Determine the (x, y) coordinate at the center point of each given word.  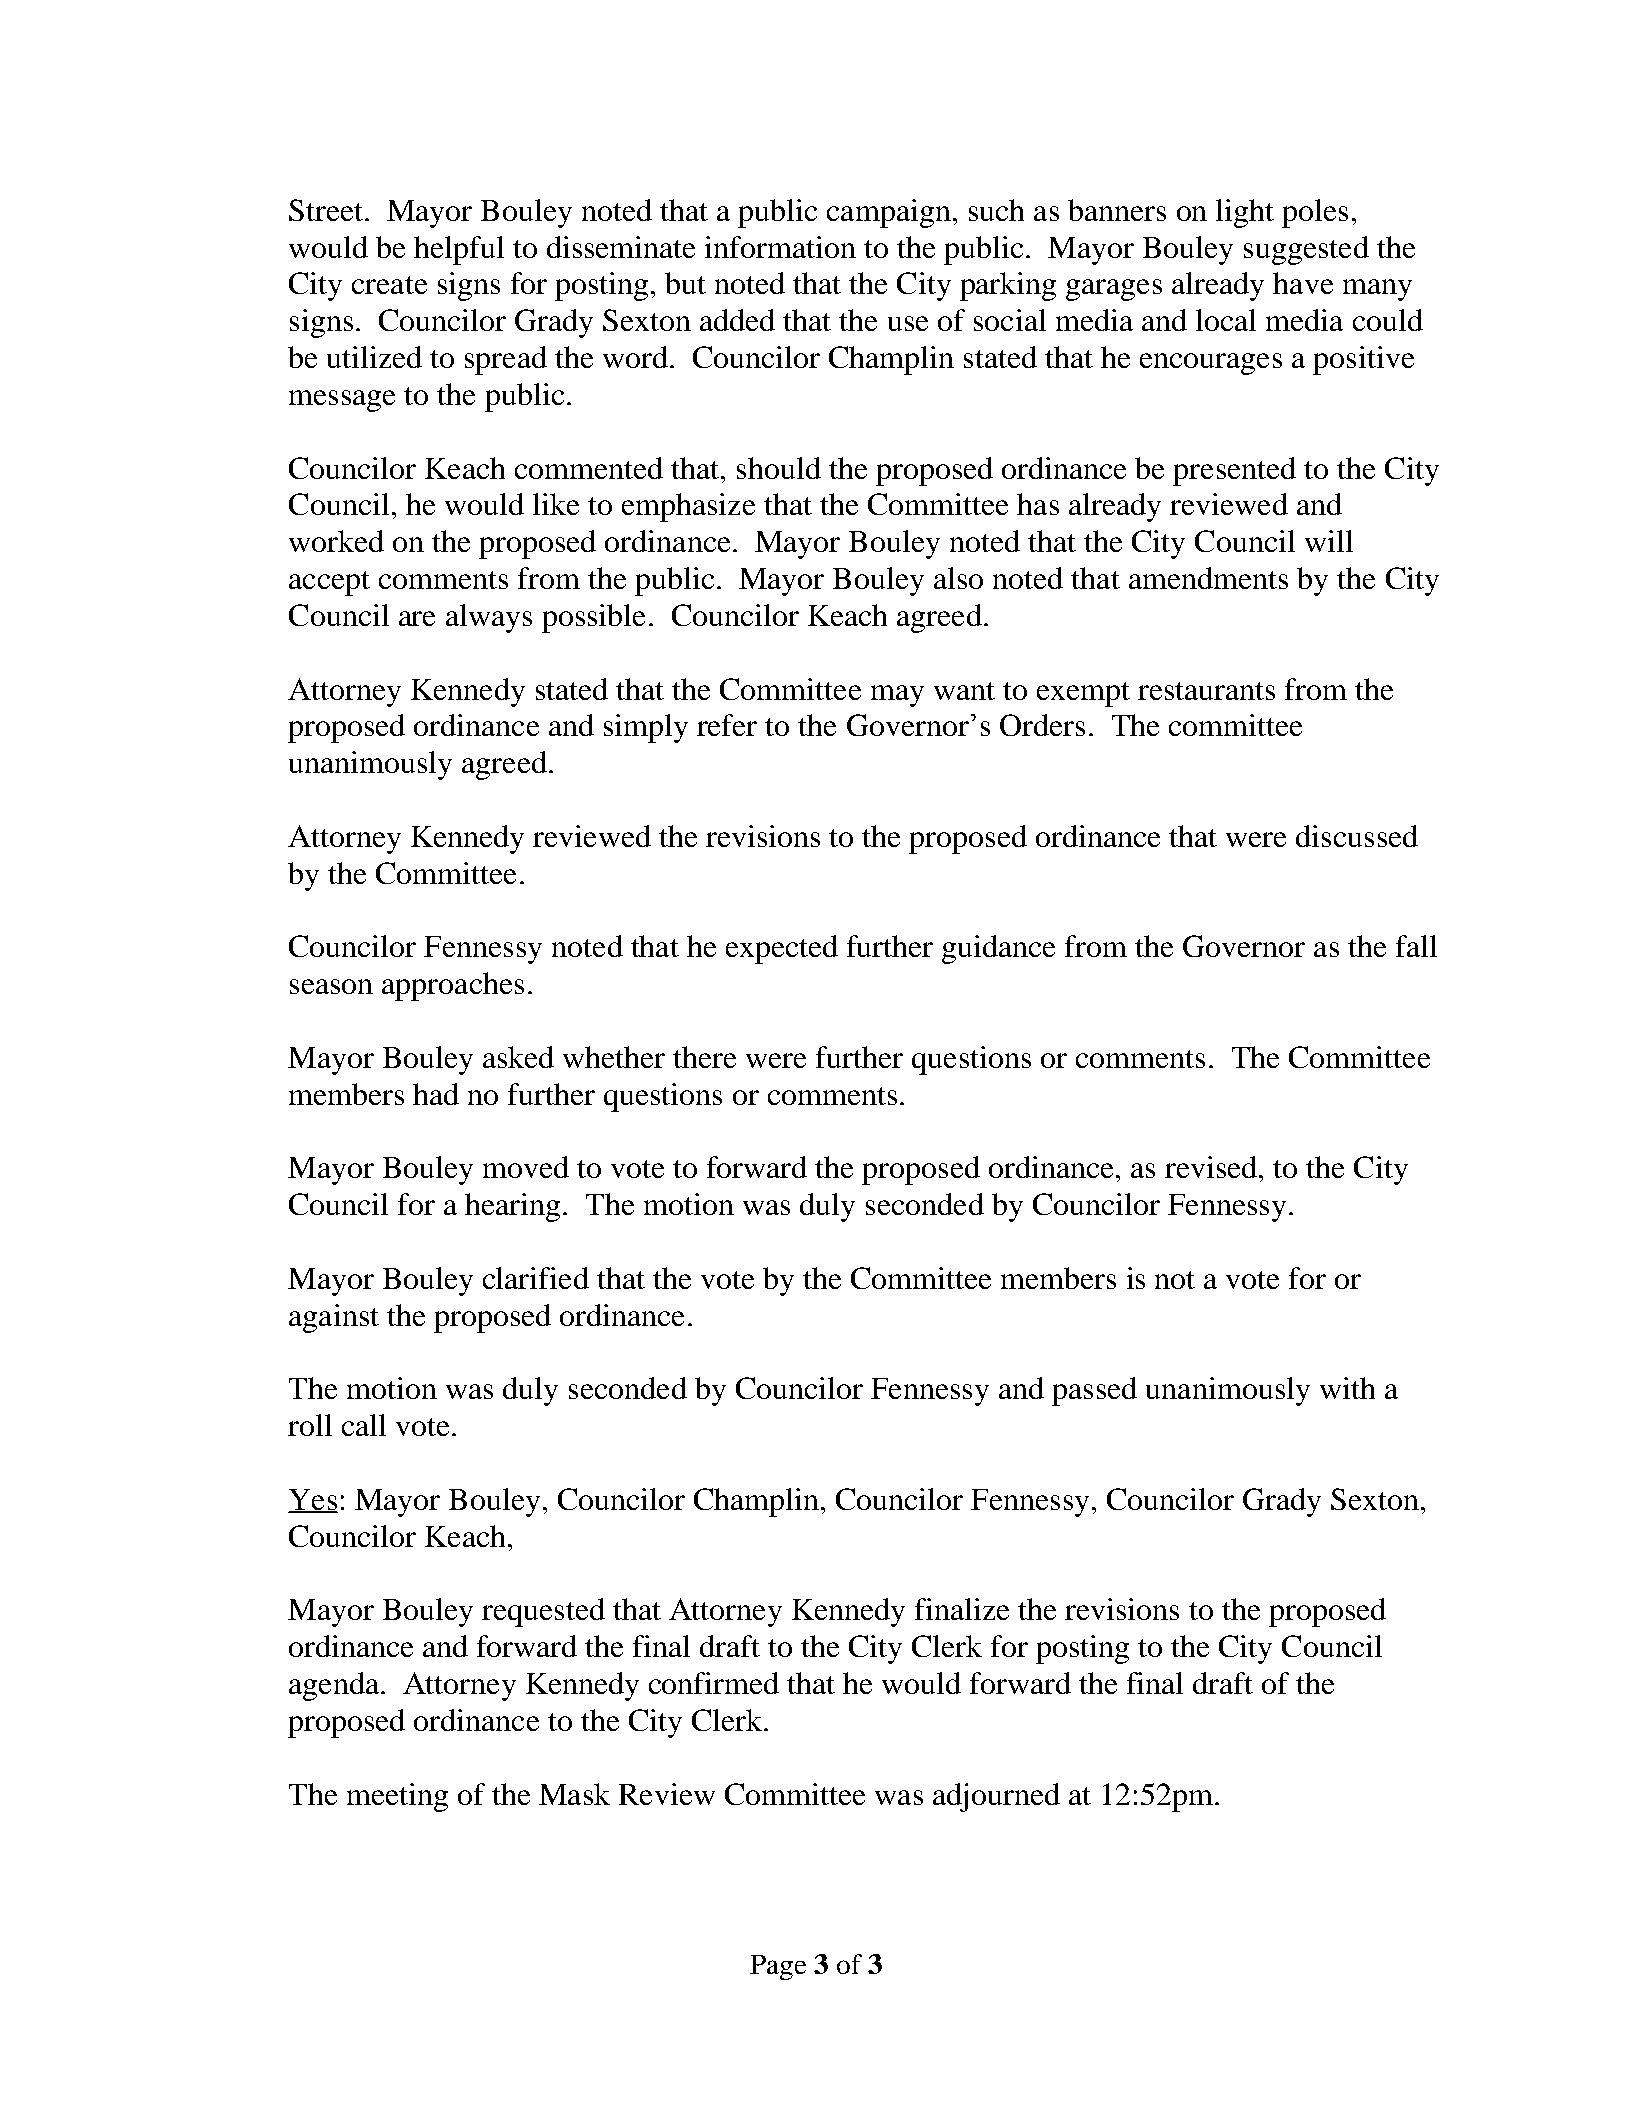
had (436, 1094)
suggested (1306, 250)
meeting (397, 1797)
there (704, 1057)
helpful (459, 250)
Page (778, 1967)
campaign (889, 213)
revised (1212, 1167)
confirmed (714, 1683)
